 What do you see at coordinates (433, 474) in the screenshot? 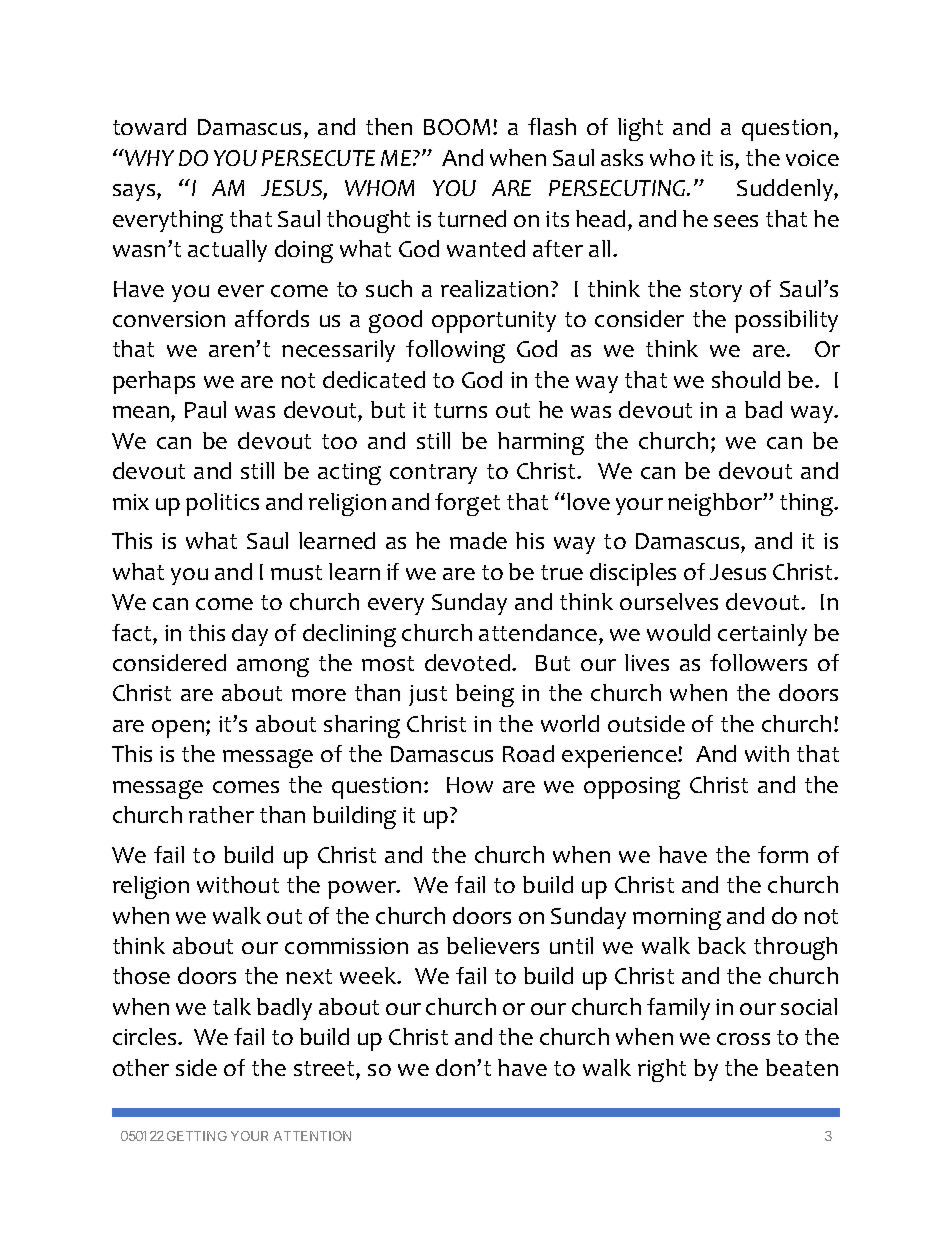
I see `contrary` at bounding box center [433, 474].
